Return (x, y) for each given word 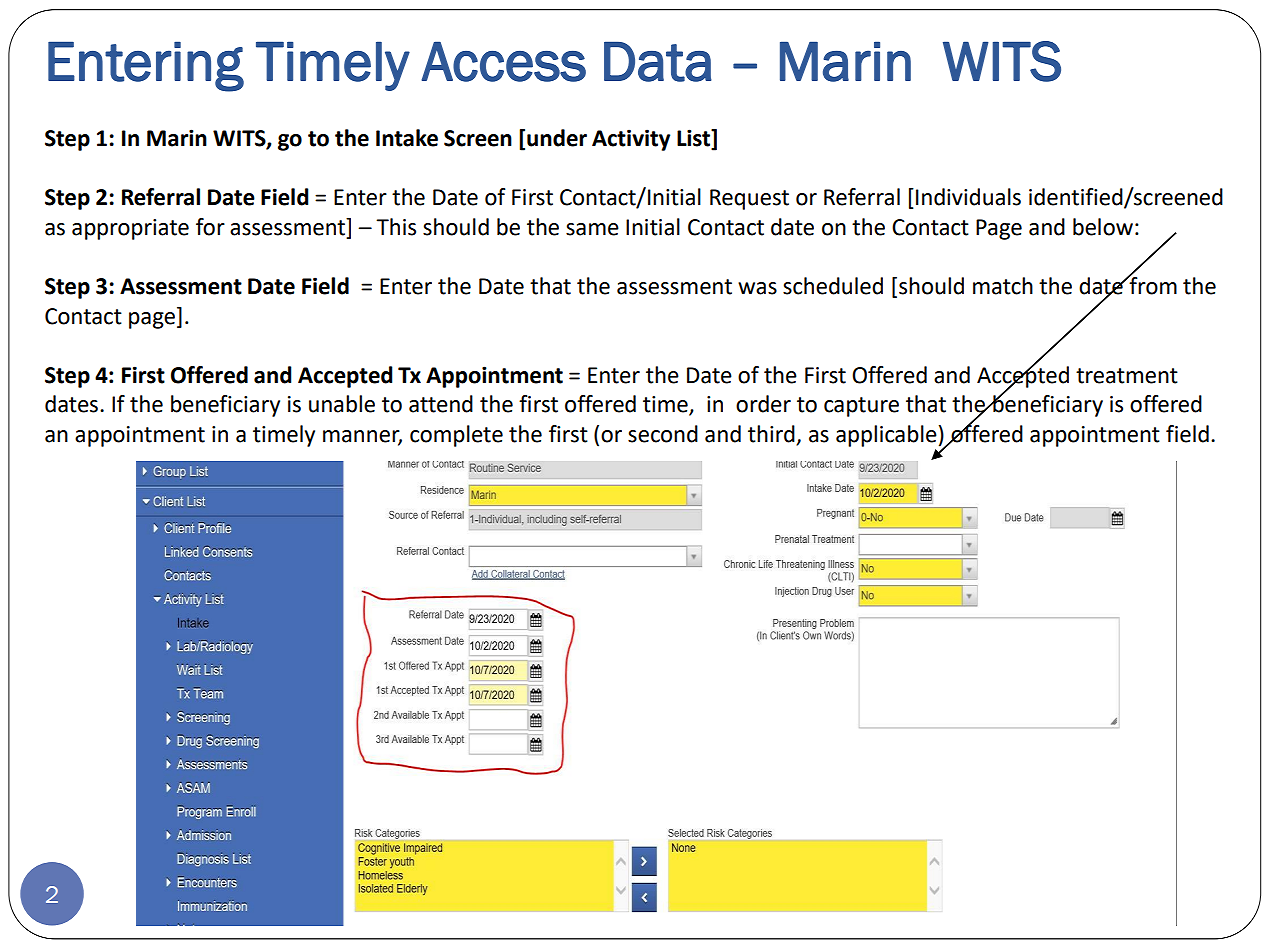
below (1103, 227)
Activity (631, 140)
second (663, 434)
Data (658, 61)
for (210, 227)
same (592, 229)
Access (504, 61)
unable (342, 404)
